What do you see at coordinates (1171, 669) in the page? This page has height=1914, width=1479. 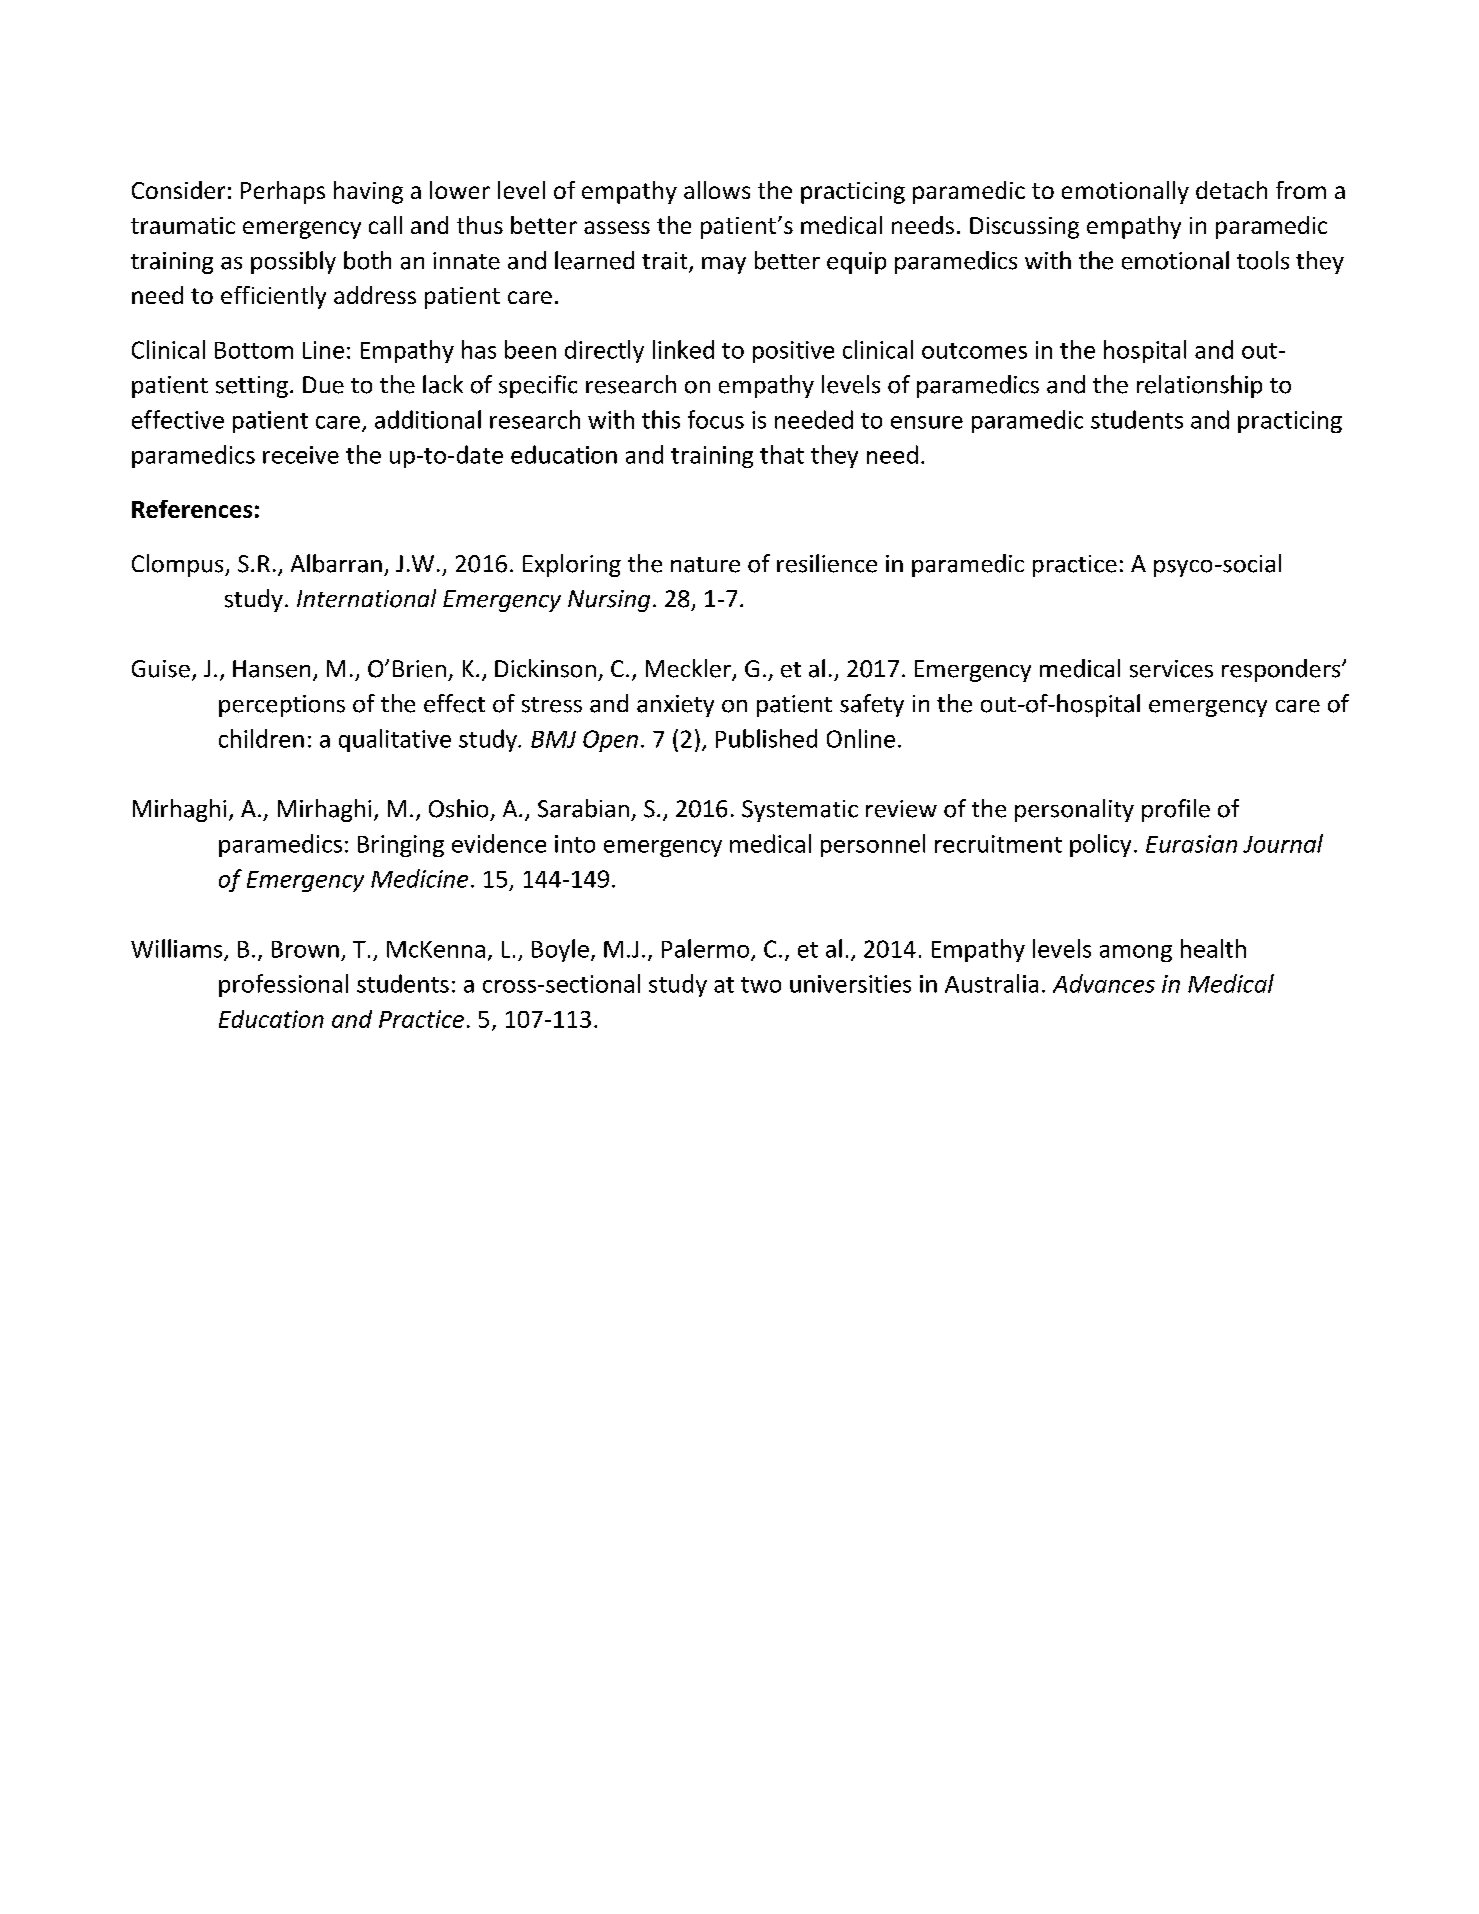 I see `services` at bounding box center [1171, 669].
